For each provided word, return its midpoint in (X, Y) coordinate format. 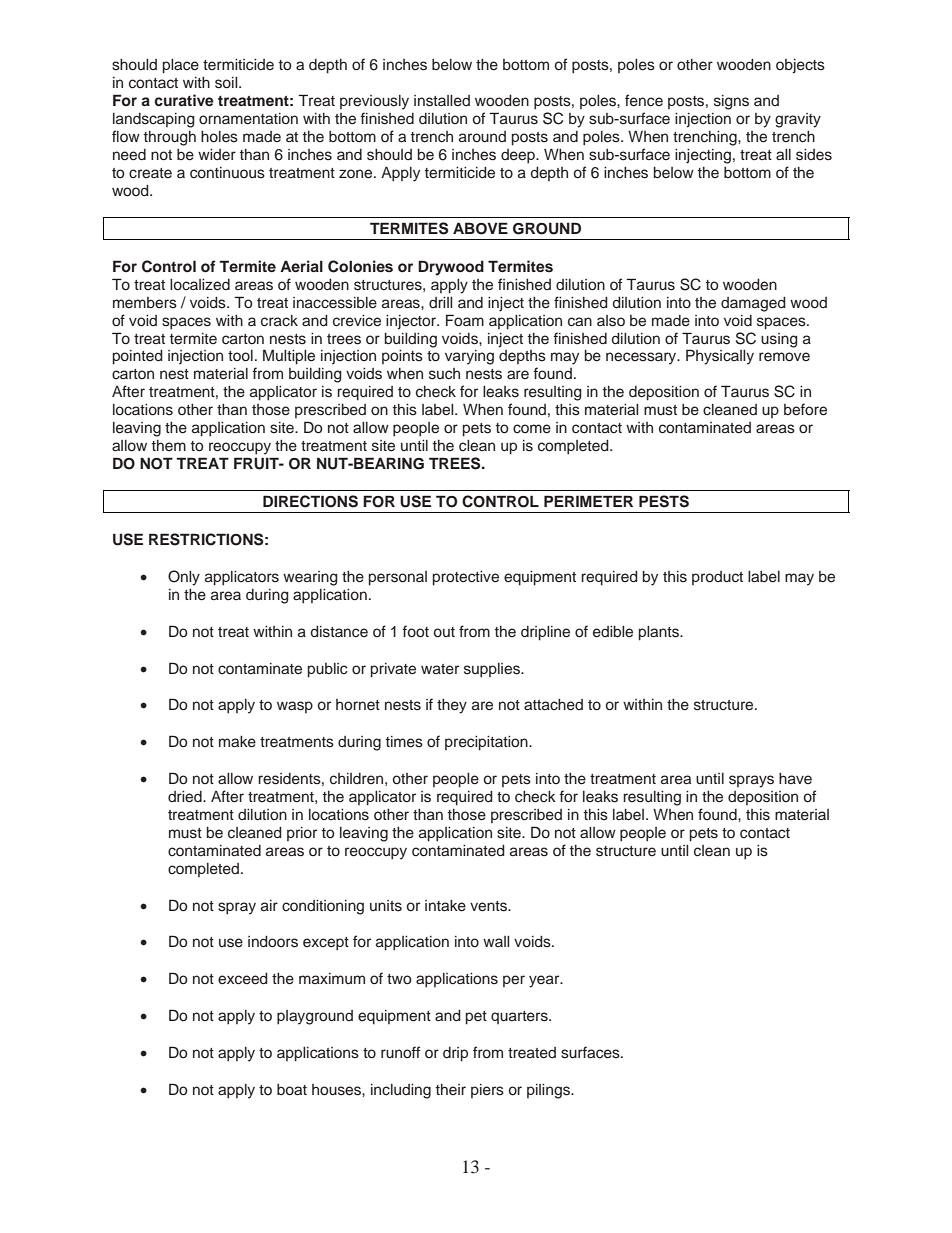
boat (292, 1089)
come (532, 429)
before (805, 409)
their (451, 1089)
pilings (549, 1091)
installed (442, 101)
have (795, 778)
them (169, 445)
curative (184, 100)
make (237, 742)
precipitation (487, 743)
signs (731, 102)
